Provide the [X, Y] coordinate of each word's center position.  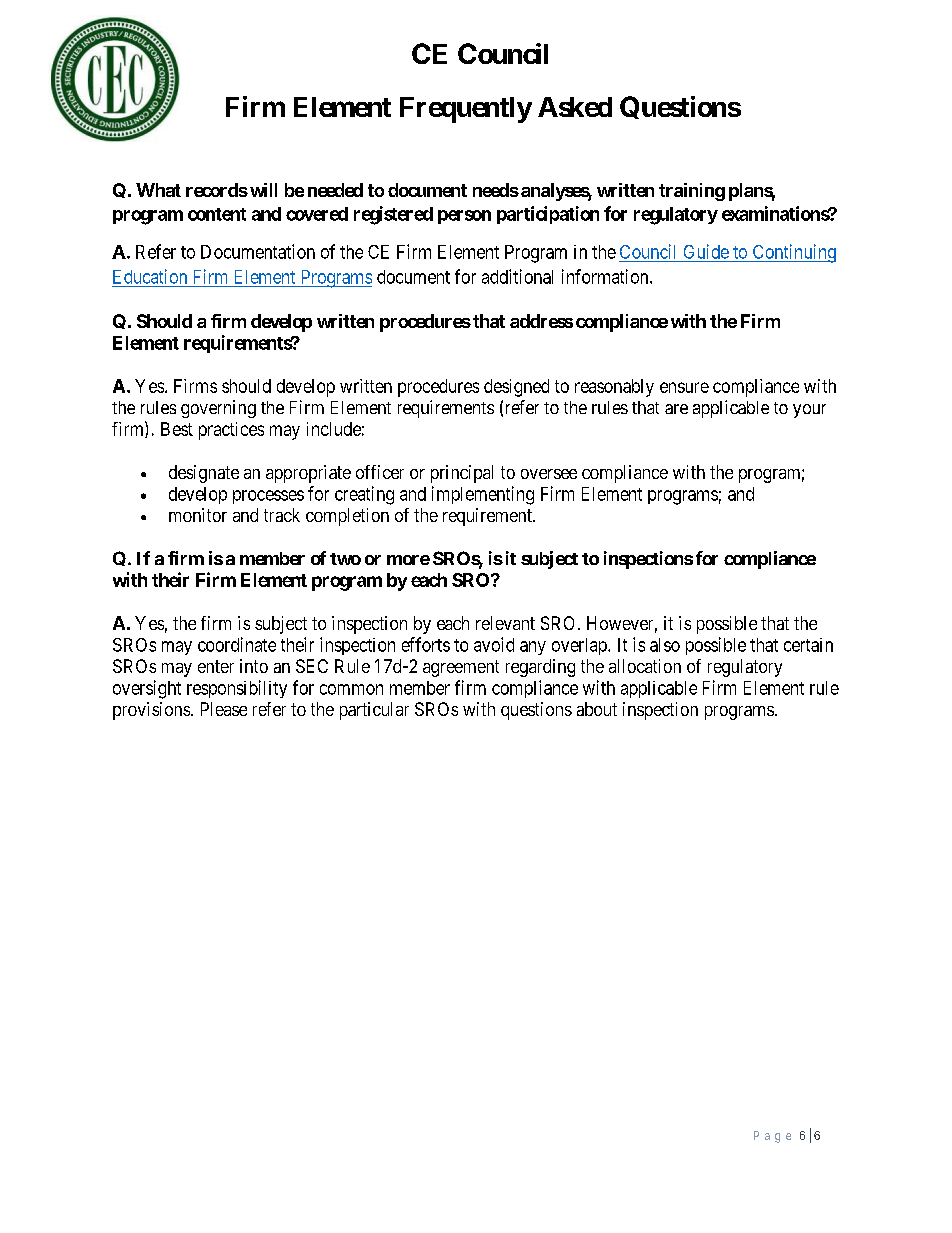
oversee [549, 474]
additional [517, 276]
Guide [706, 251]
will [263, 190]
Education [150, 276]
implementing [483, 495]
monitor [198, 515]
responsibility [237, 689]
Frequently [466, 110]
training [692, 192]
